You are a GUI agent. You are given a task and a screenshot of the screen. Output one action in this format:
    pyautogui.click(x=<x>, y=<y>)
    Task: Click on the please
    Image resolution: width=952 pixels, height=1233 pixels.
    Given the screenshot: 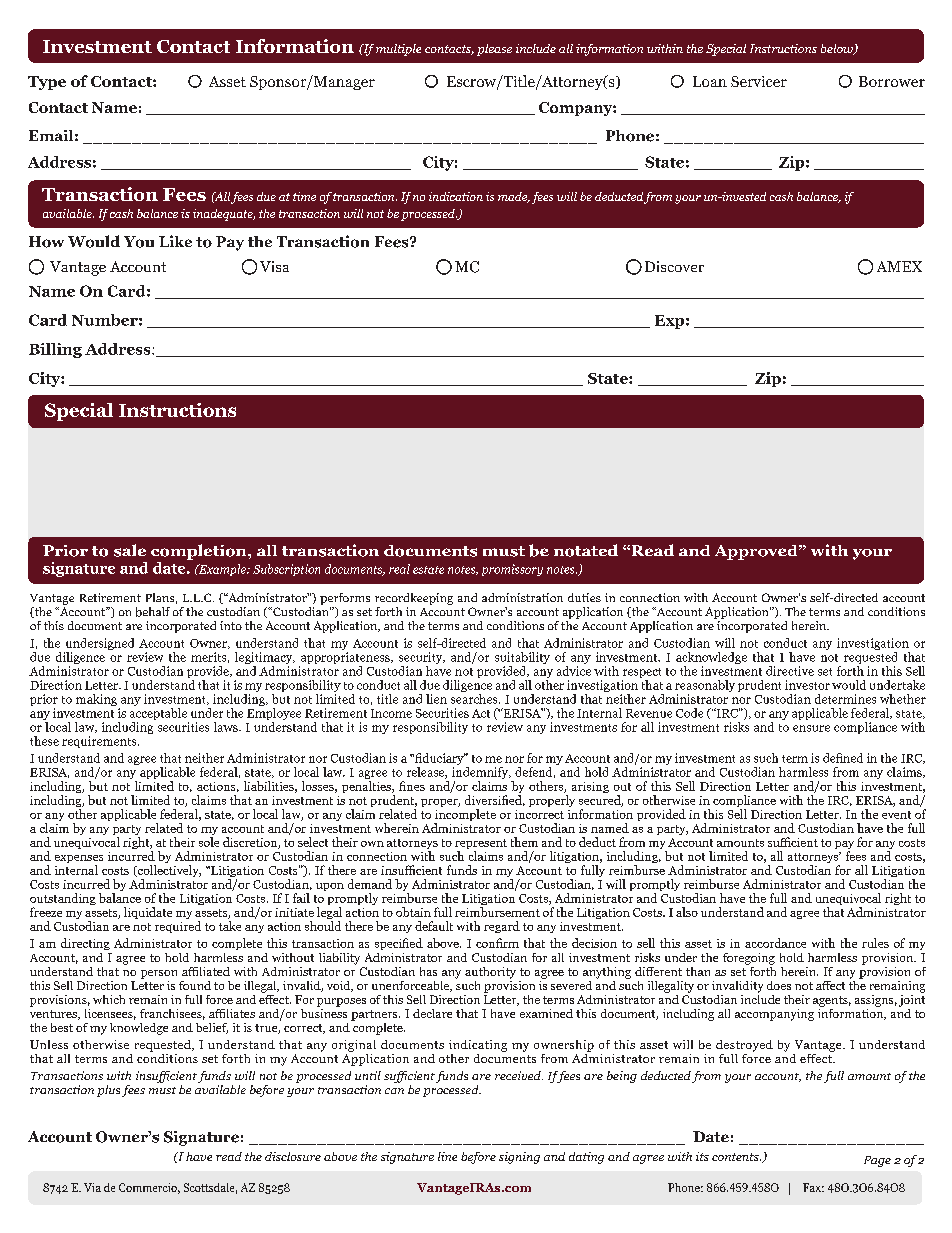 What is the action you would take?
    pyautogui.click(x=494, y=50)
